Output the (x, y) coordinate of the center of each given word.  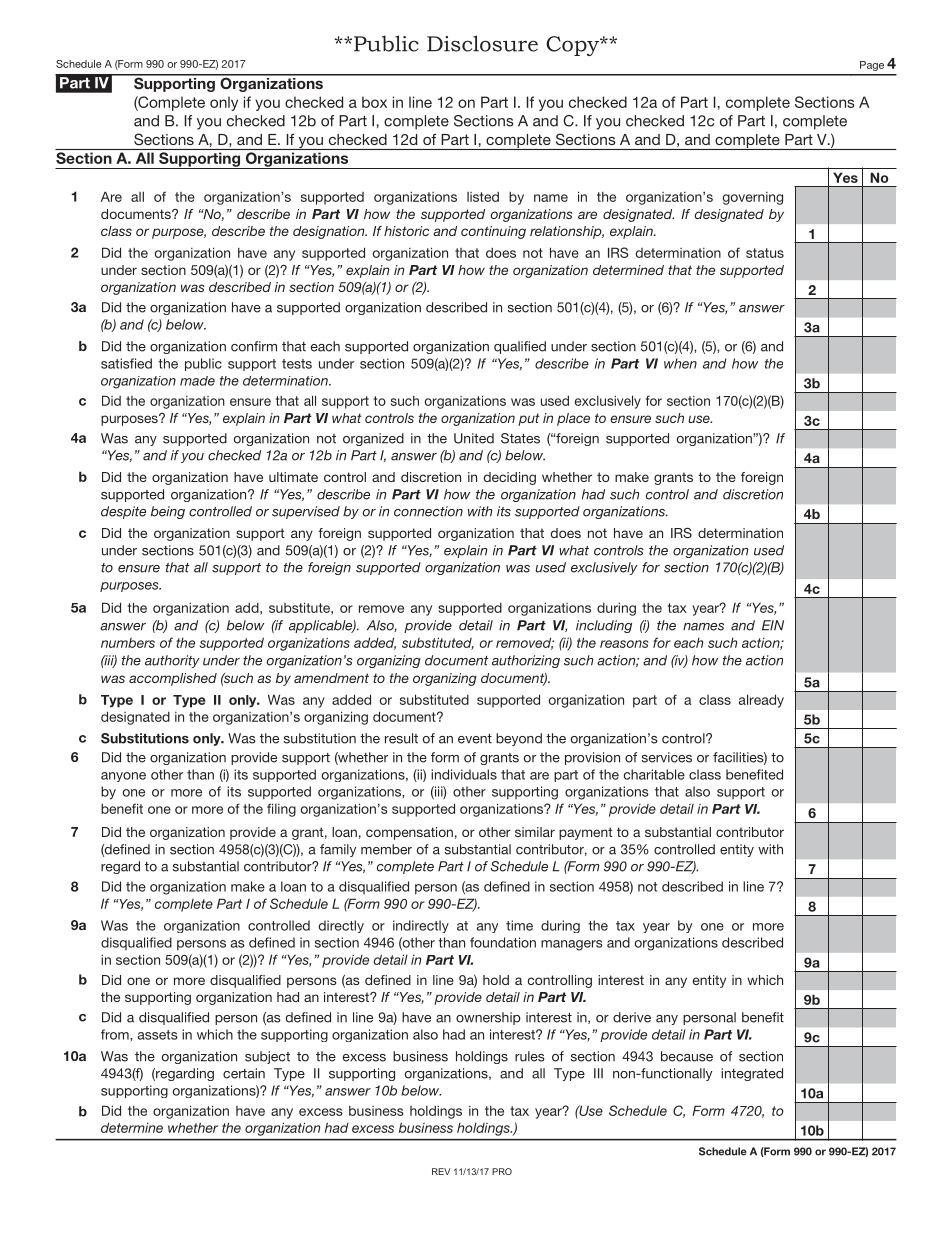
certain (244, 1073)
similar (535, 832)
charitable (654, 774)
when (680, 363)
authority (172, 661)
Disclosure (482, 43)
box (374, 102)
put (529, 419)
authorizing (526, 661)
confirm (254, 346)
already (761, 701)
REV (441, 1171)
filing (281, 810)
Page (872, 66)
